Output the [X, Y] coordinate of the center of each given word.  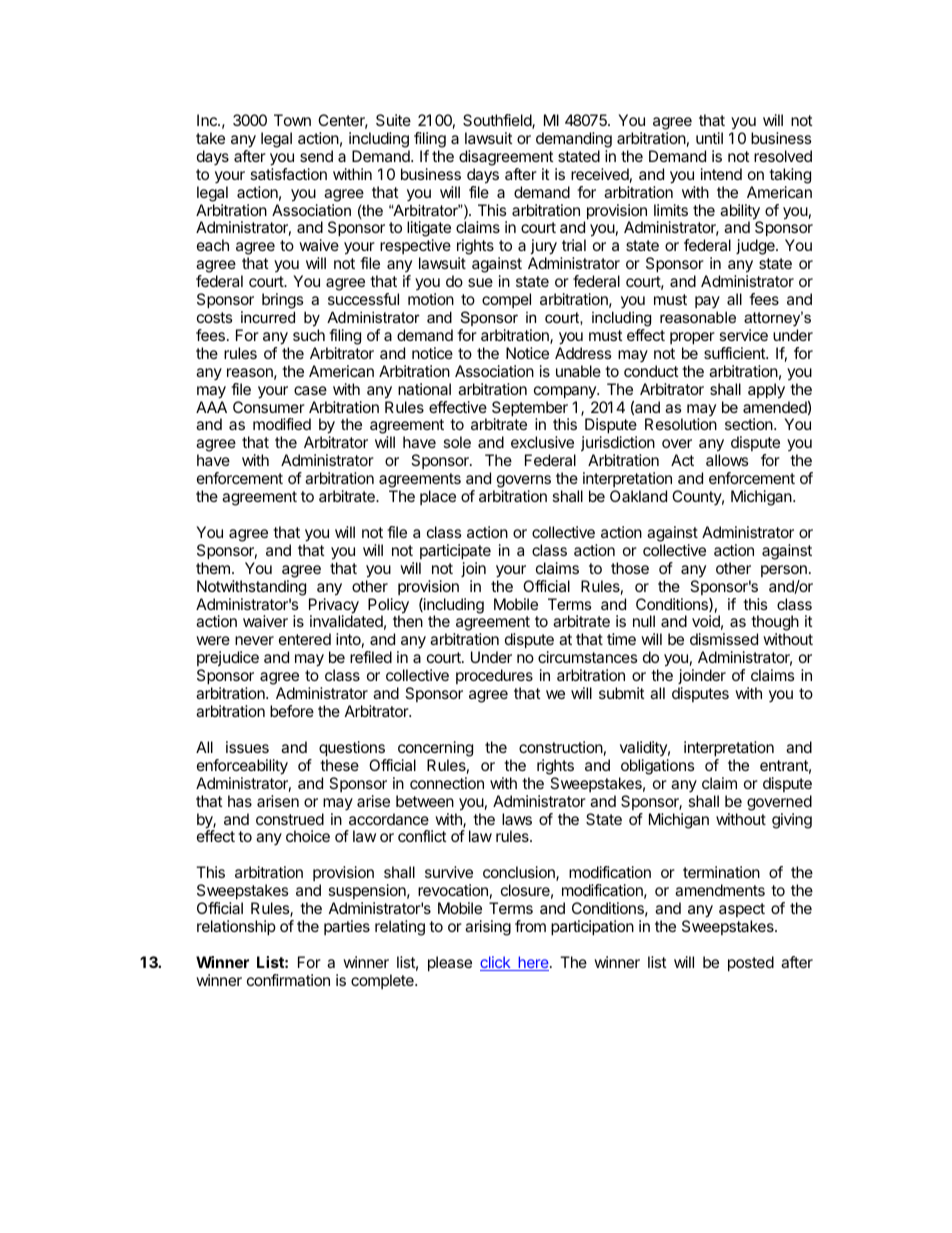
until [709, 138]
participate [455, 552]
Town [292, 120]
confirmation [288, 980]
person [784, 571]
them [213, 568]
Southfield [498, 121]
